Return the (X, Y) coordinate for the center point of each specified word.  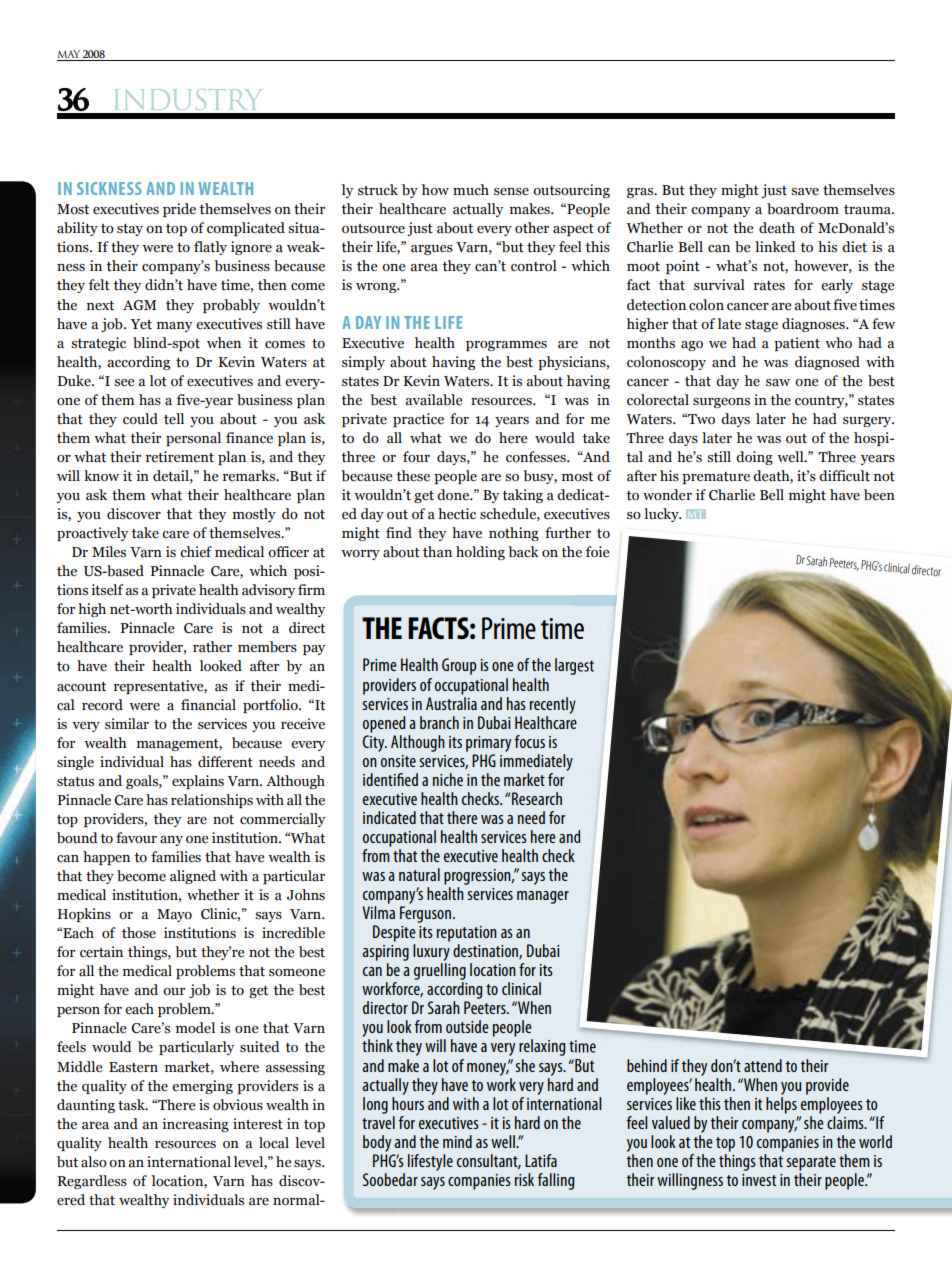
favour (136, 838)
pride (179, 210)
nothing (514, 534)
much (471, 190)
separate (811, 1163)
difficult (844, 476)
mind (457, 1141)
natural (419, 874)
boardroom (803, 209)
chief (196, 551)
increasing (195, 1125)
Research (537, 798)
